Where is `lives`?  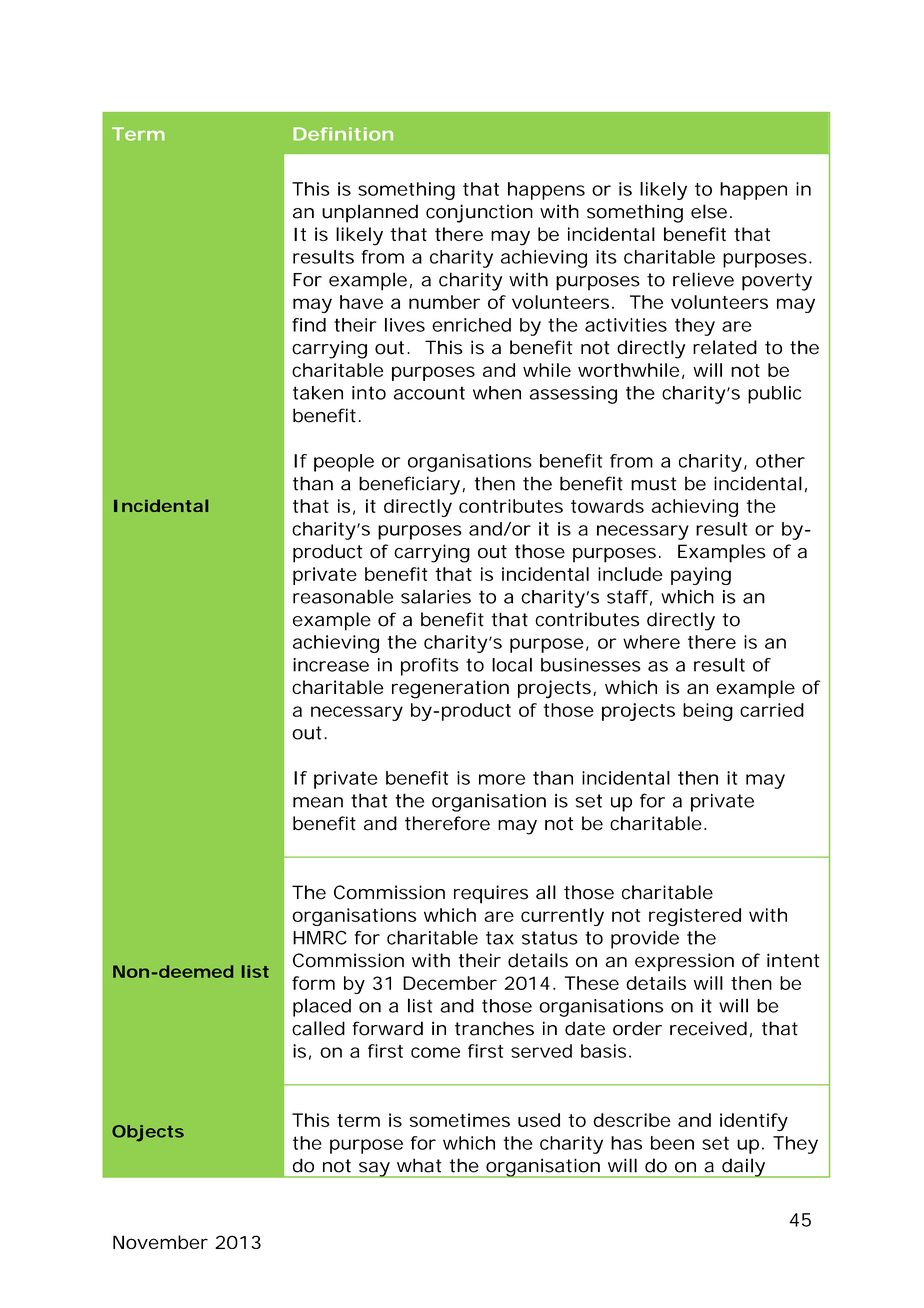
lives is located at coordinates (405, 325).
